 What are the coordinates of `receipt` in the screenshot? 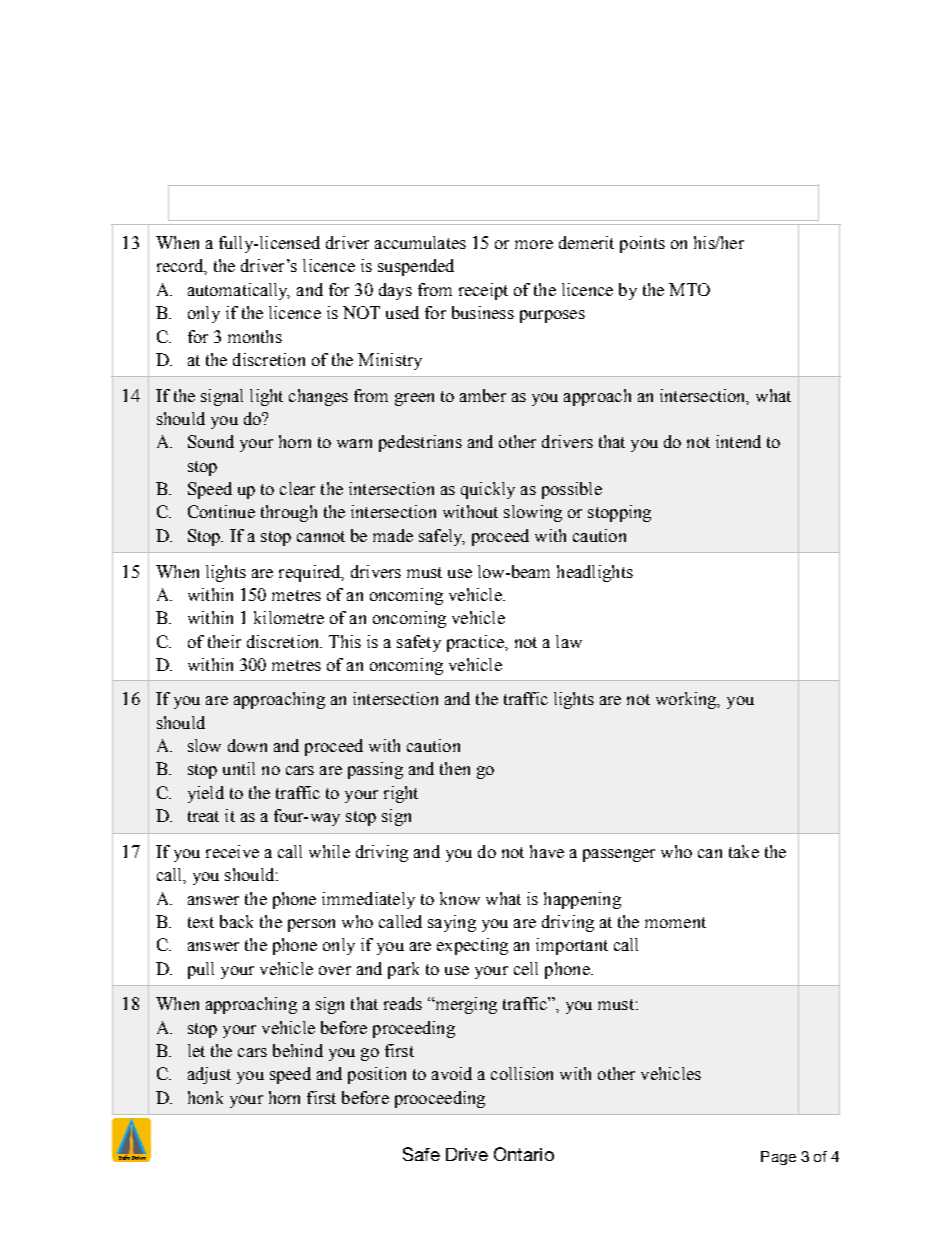 It's located at (483, 291).
